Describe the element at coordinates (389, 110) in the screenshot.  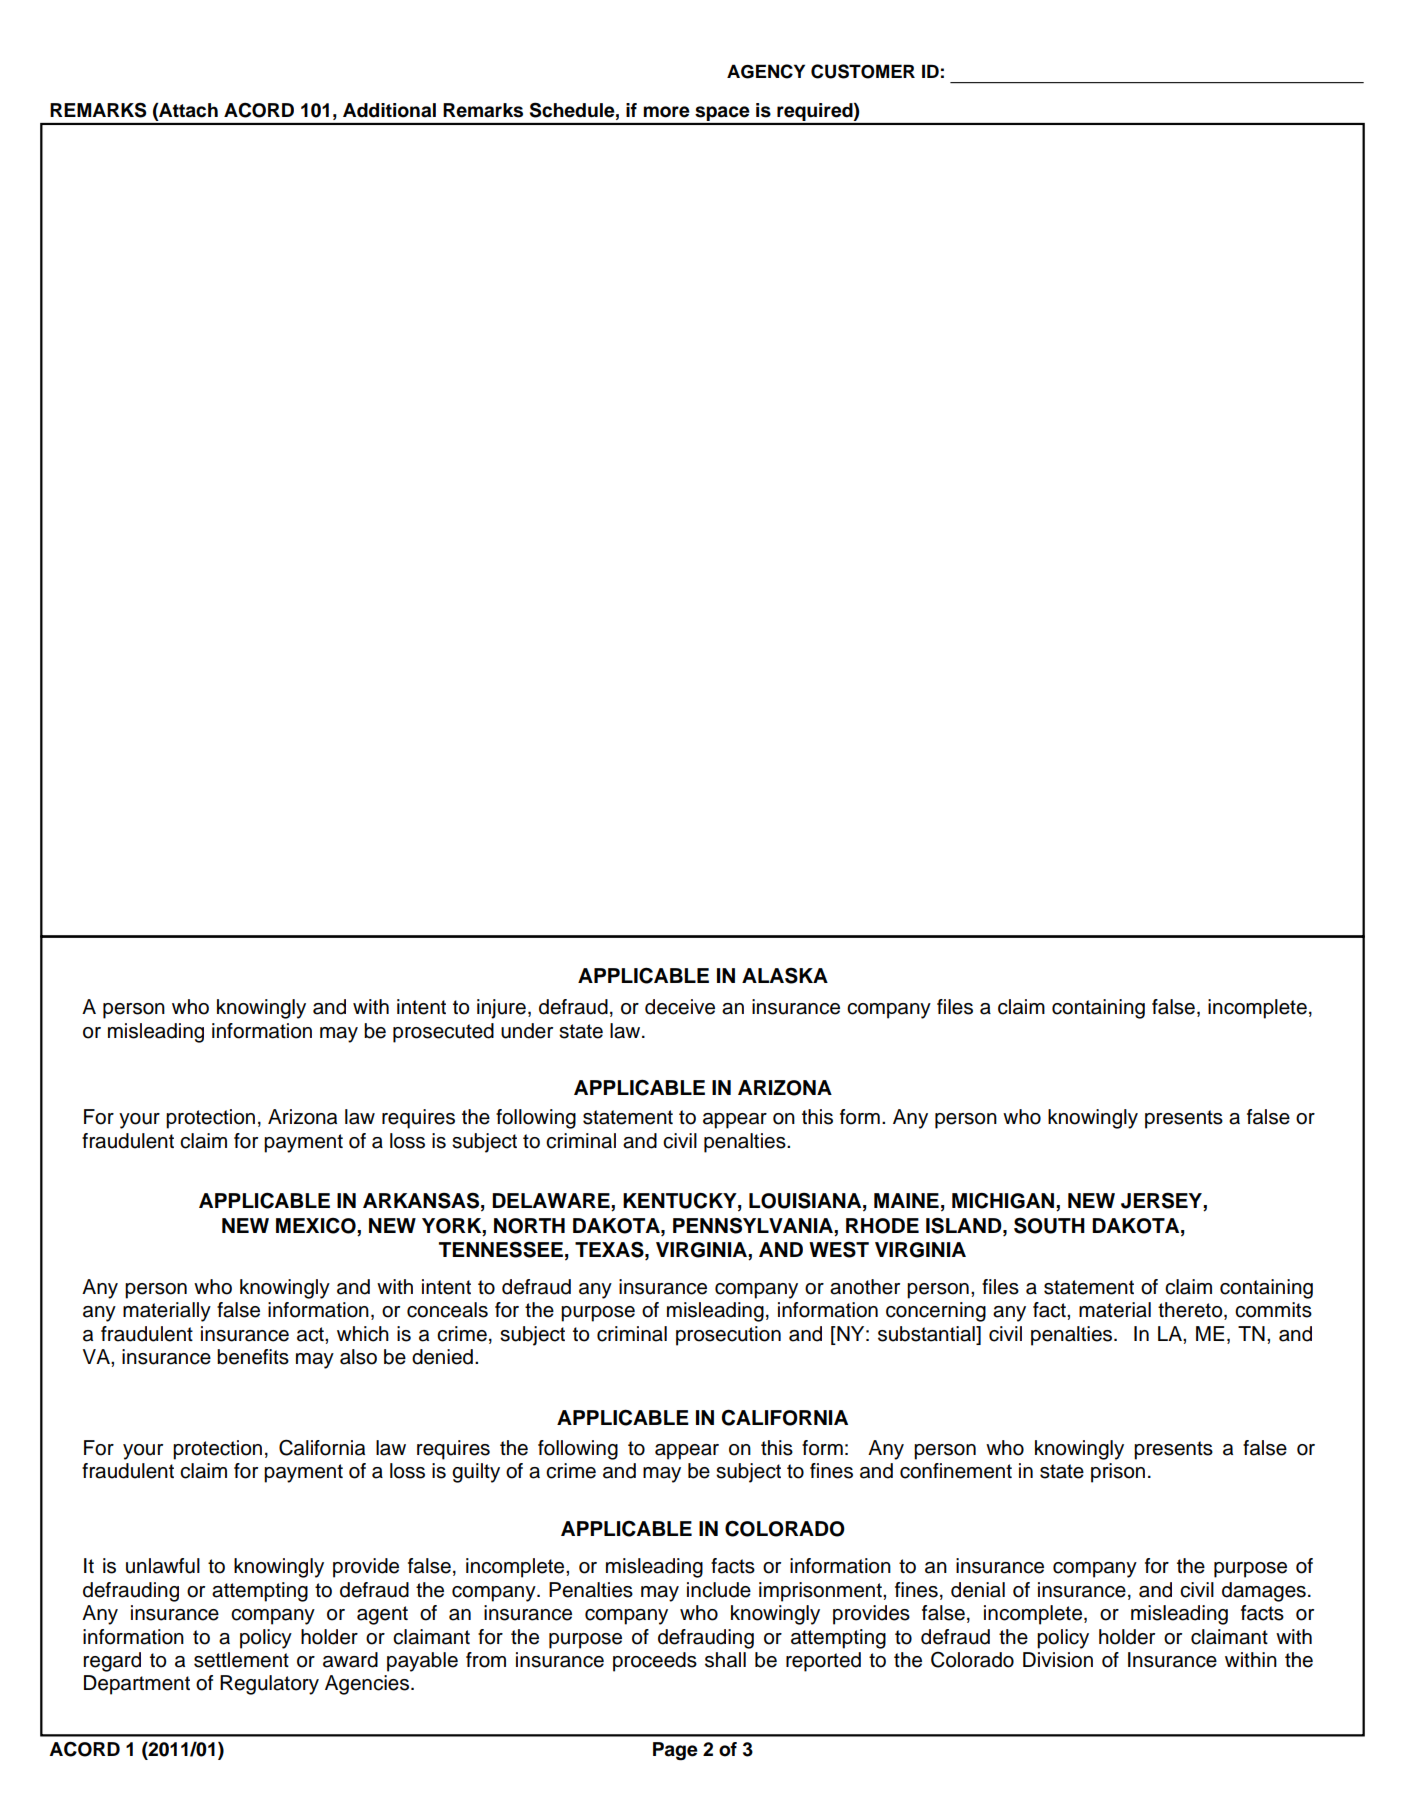
I see `Additional` at that location.
